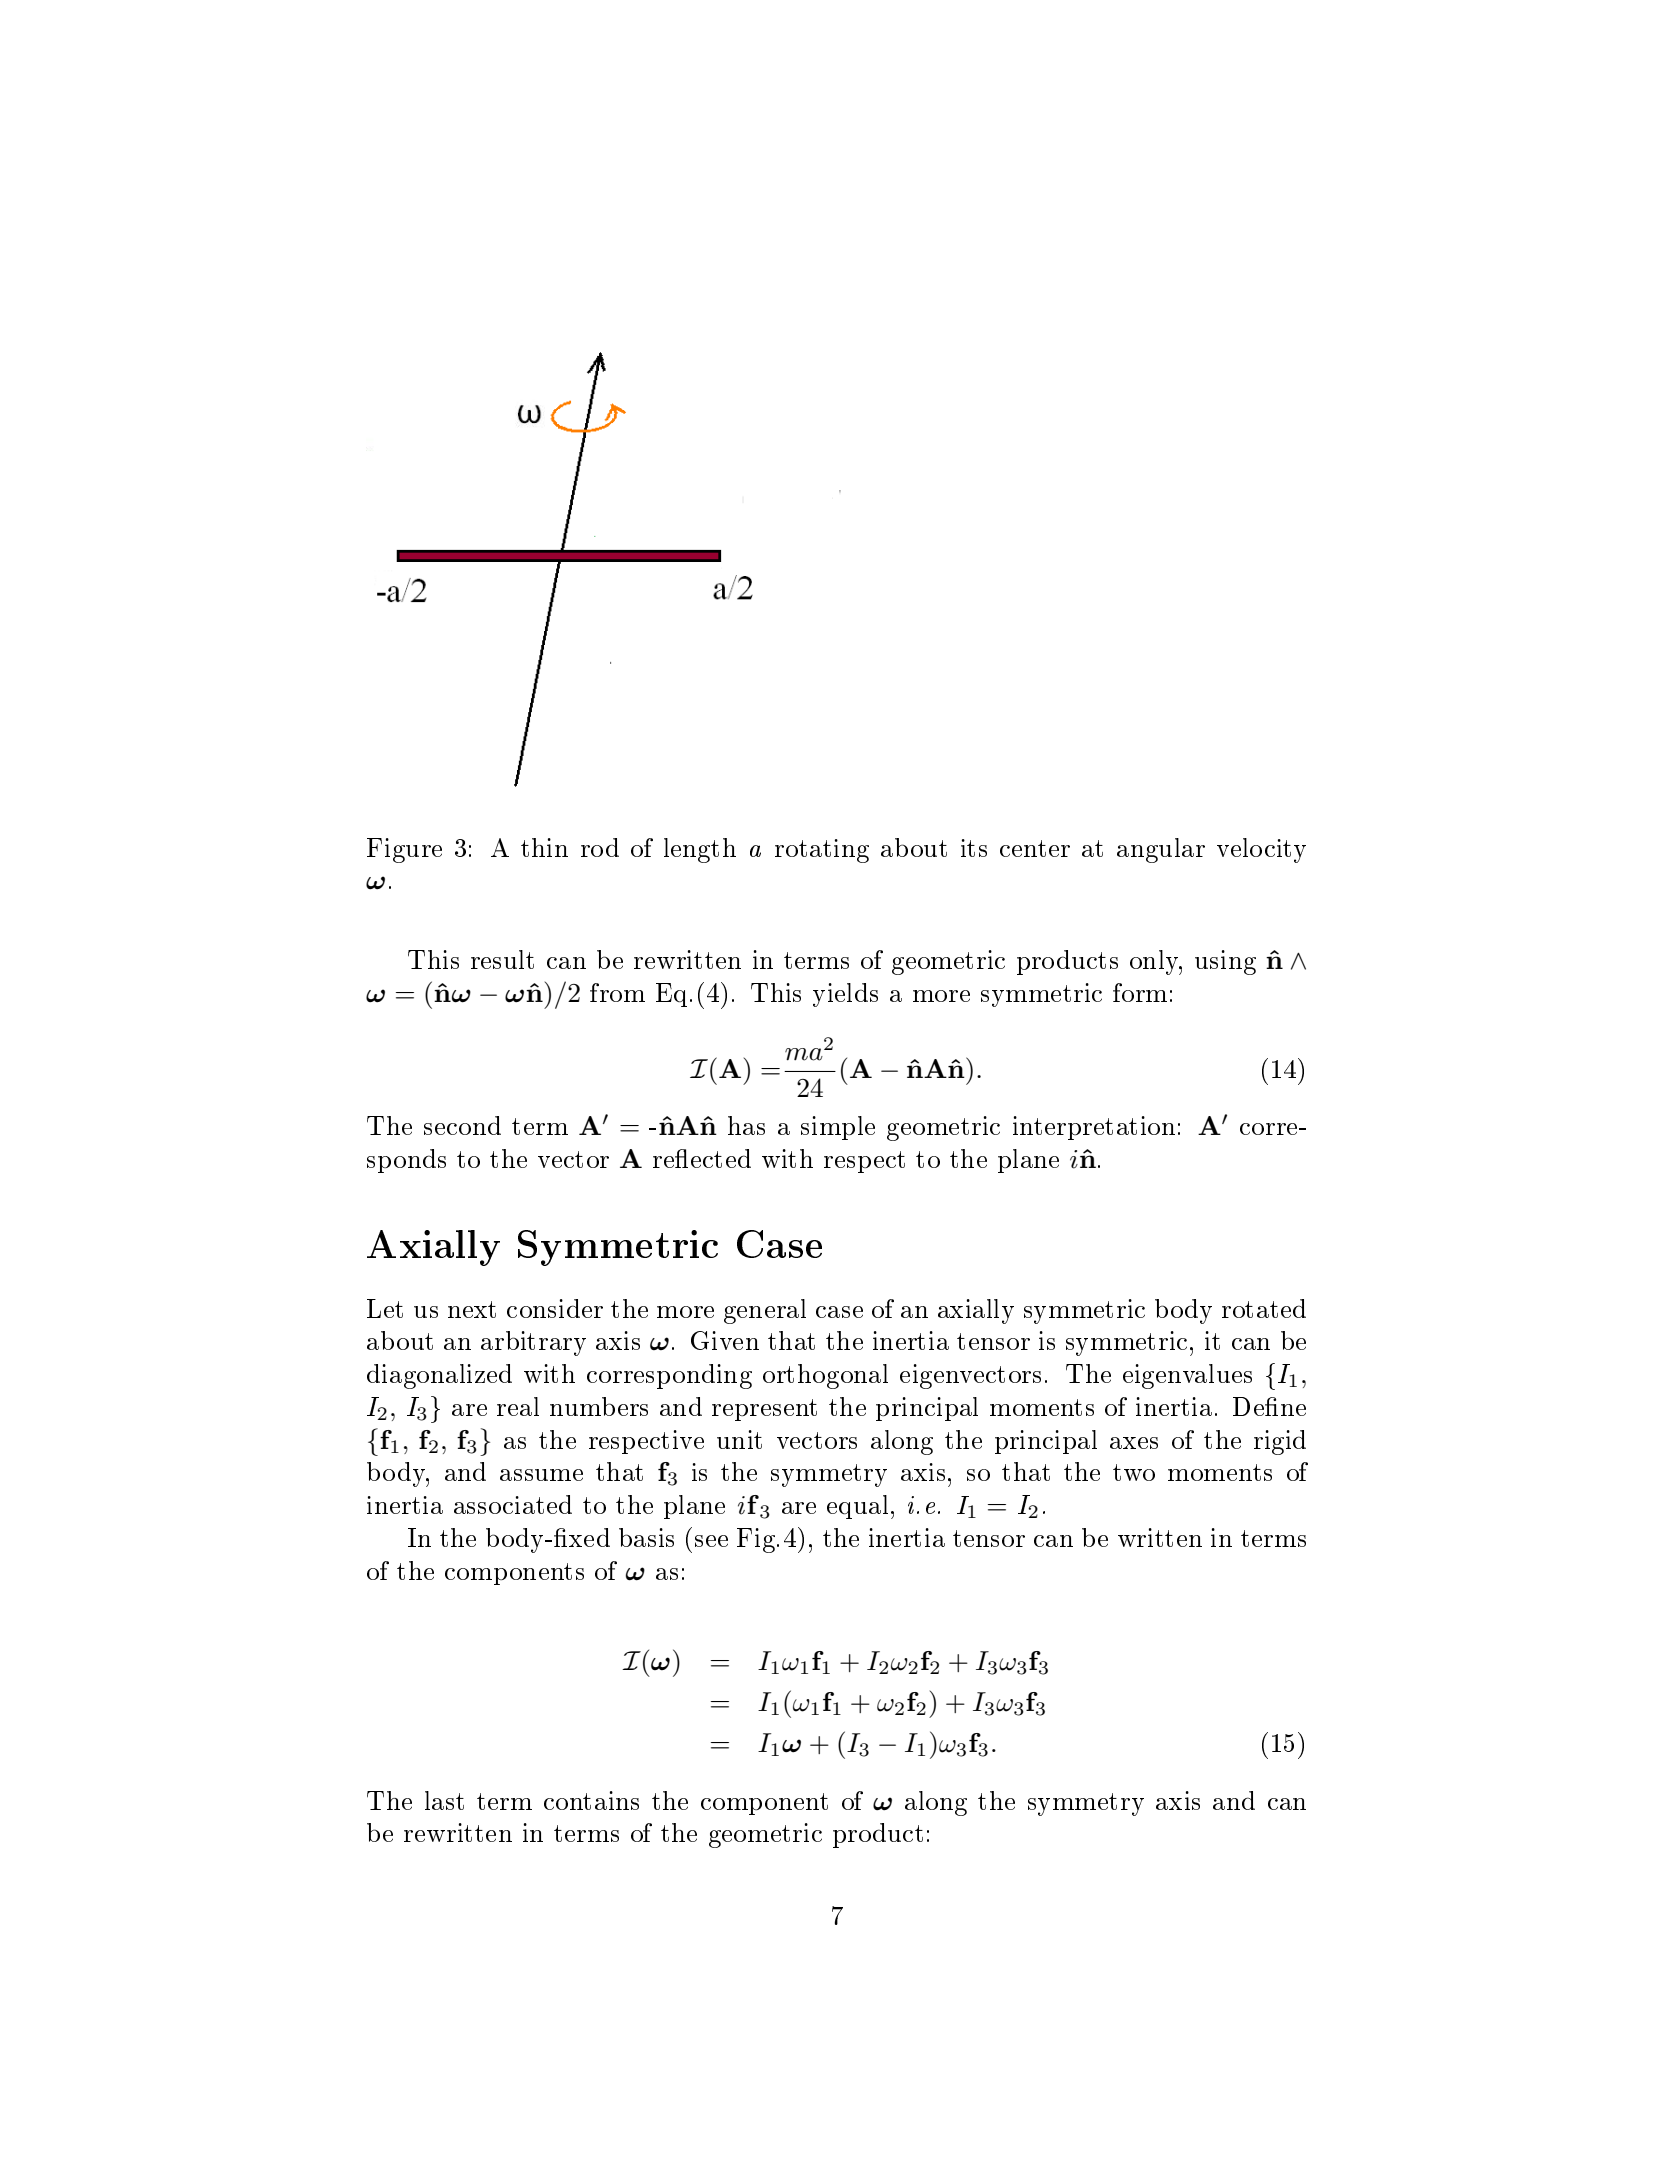 The height and width of the screenshot is (2169, 1676). What do you see at coordinates (838, 1128) in the screenshot?
I see `simple` at bounding box center [838, 1128].
